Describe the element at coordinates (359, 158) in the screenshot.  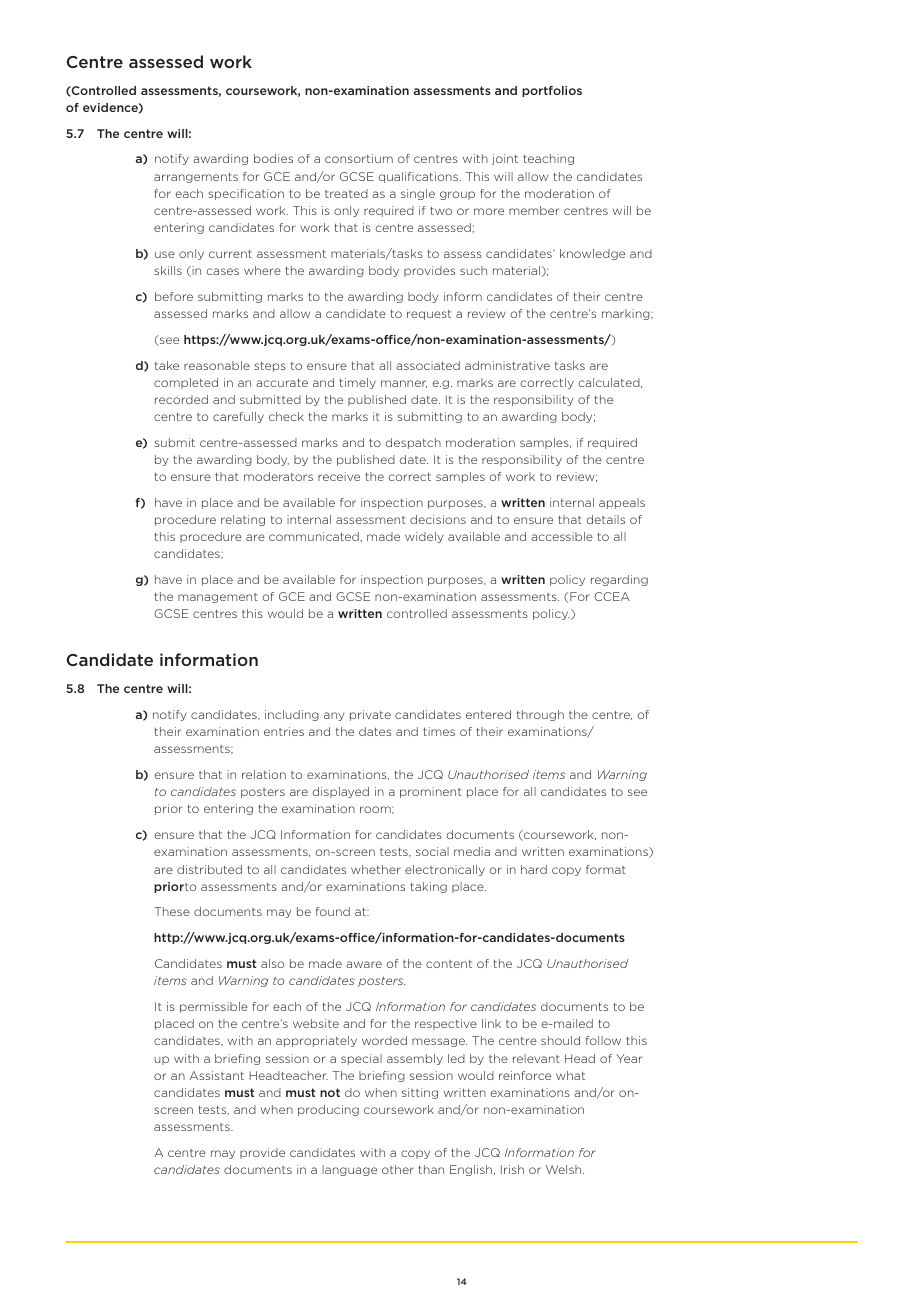
I see `consortium` at that location.
